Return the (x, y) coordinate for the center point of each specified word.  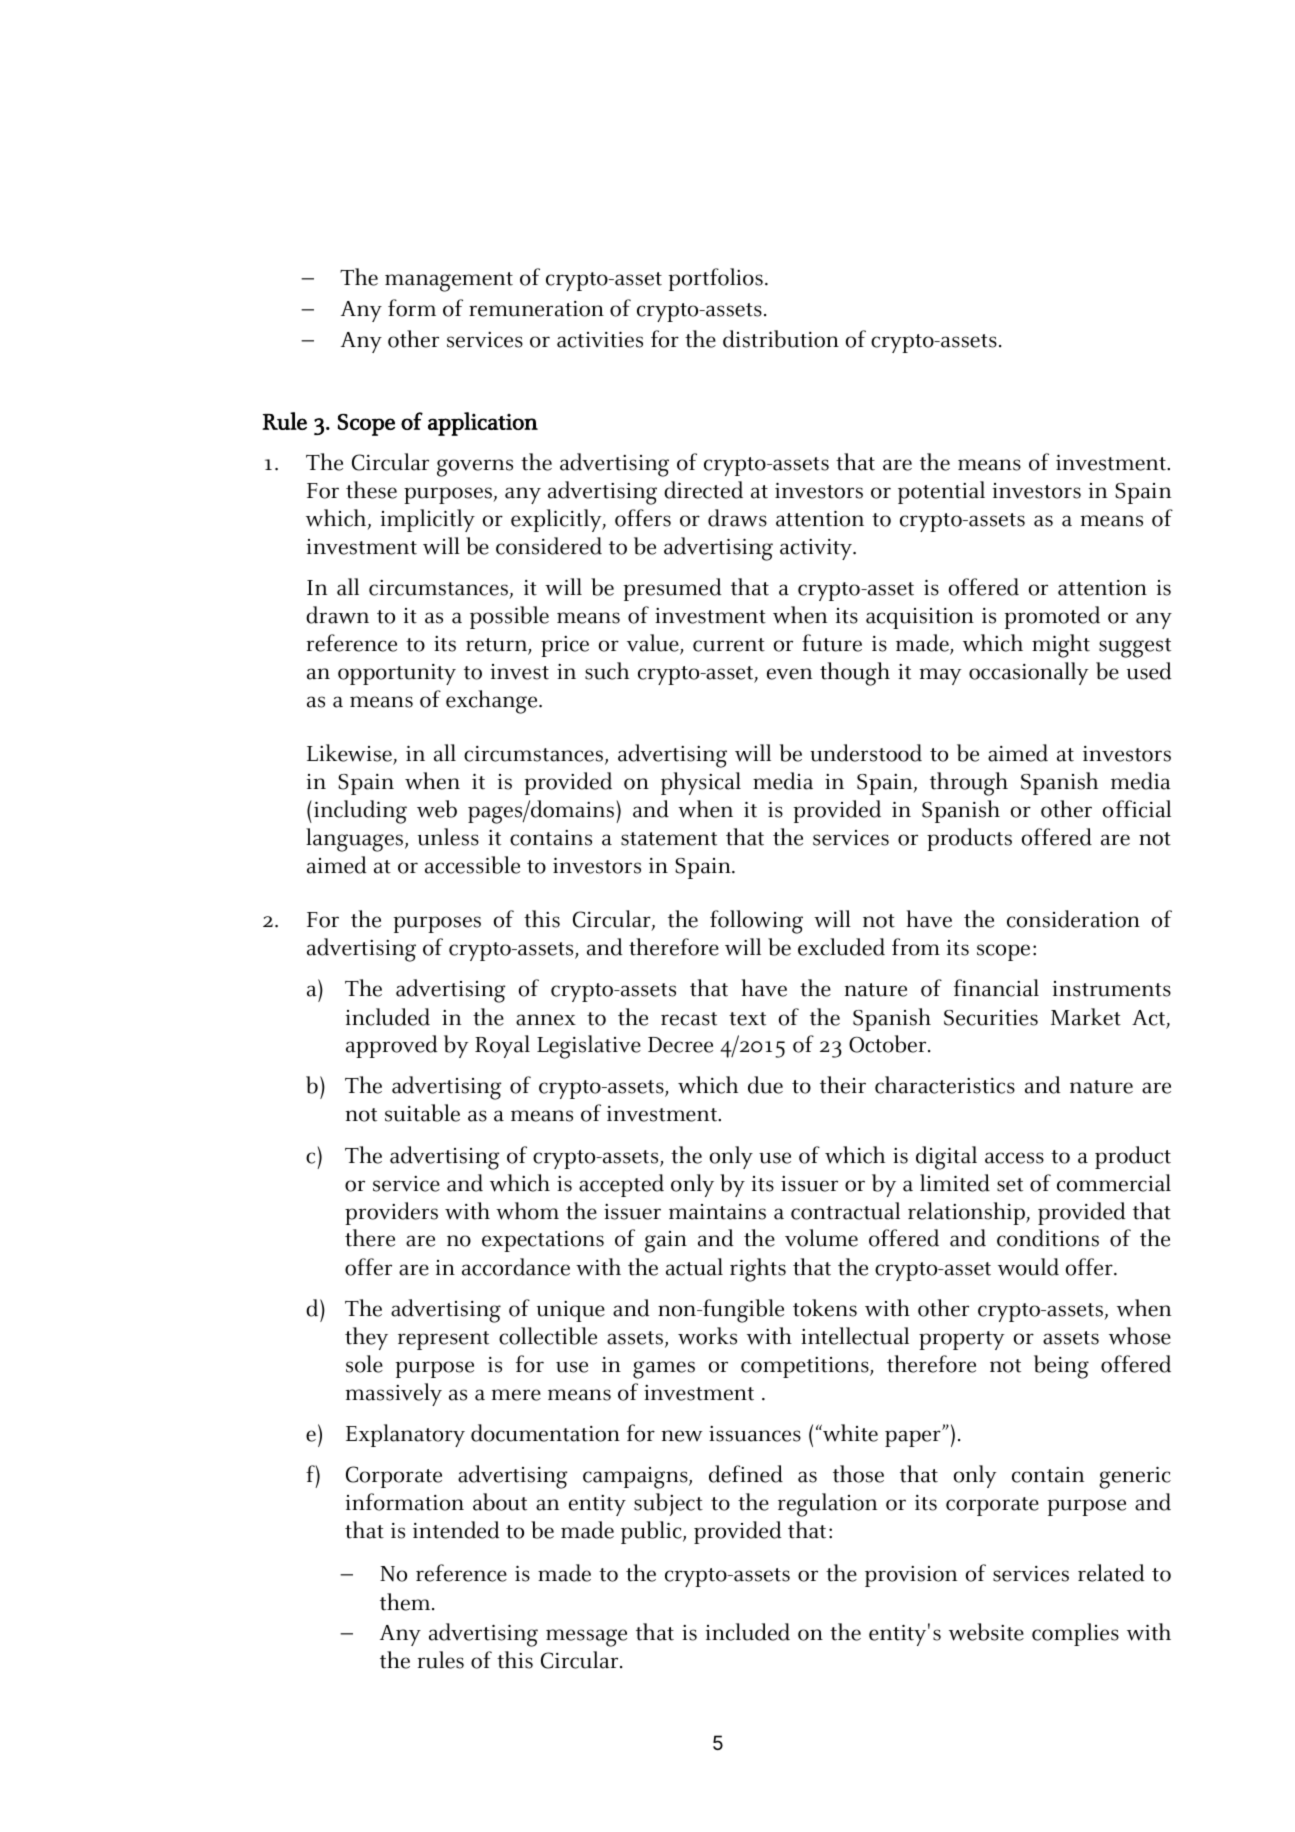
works (707, 1336)
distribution (781, 339)
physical (701, 783)
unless (448, 837)
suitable (422, 1113)
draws (737, 518)
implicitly (428, 520)
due (765, 1085)
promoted (1052, 617)
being (1061, 1367)
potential (941, 492)
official (1137, 809)
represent (443, 1340)
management (449, 282)
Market (1086, 1017)
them (406, 1602)
